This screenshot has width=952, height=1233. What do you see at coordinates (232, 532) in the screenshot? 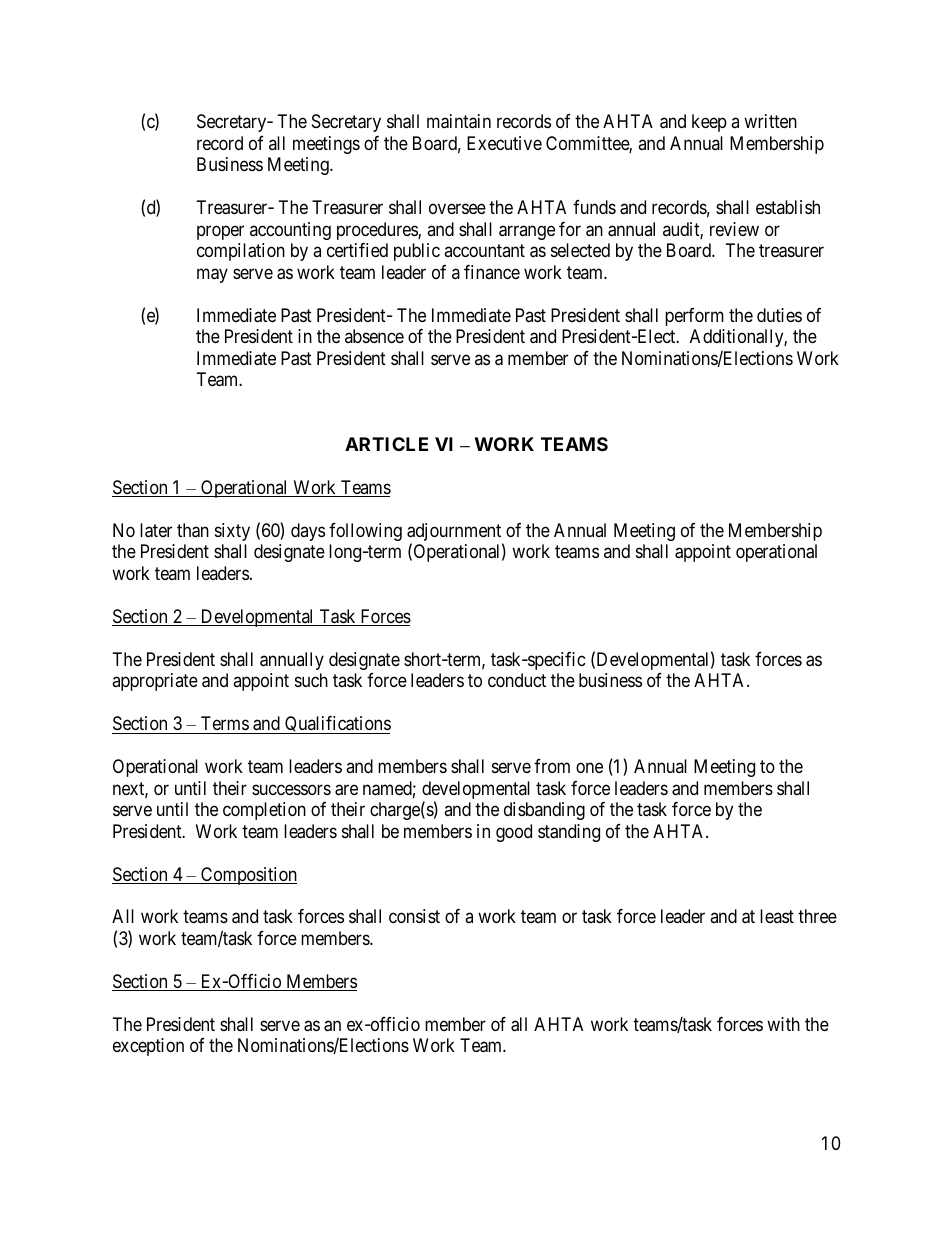
I see `sixty` at bounding box center [232, 532].
